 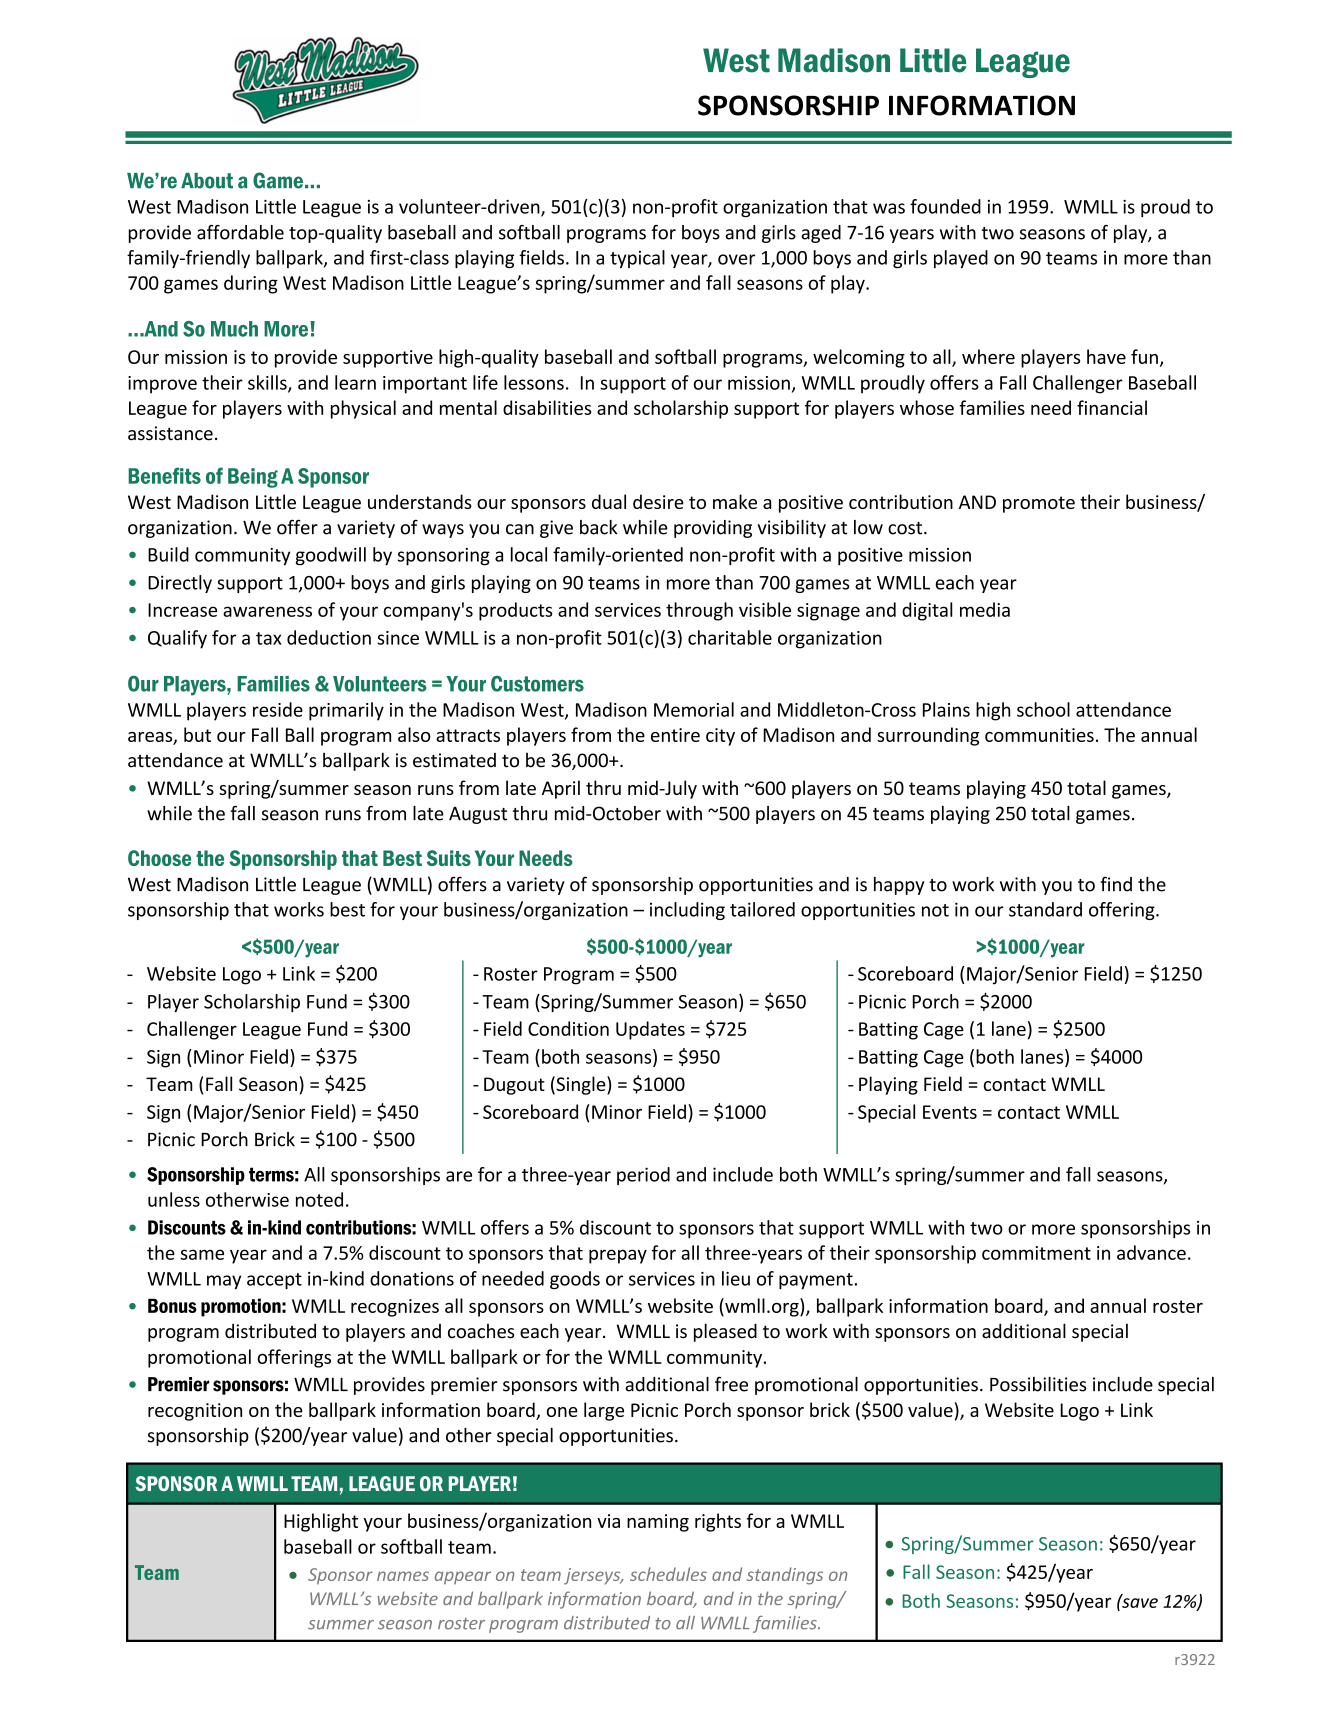 What do you see at coordinates (1043, 709) in the document?
I see `school` at bounding box center [1043, 709].
